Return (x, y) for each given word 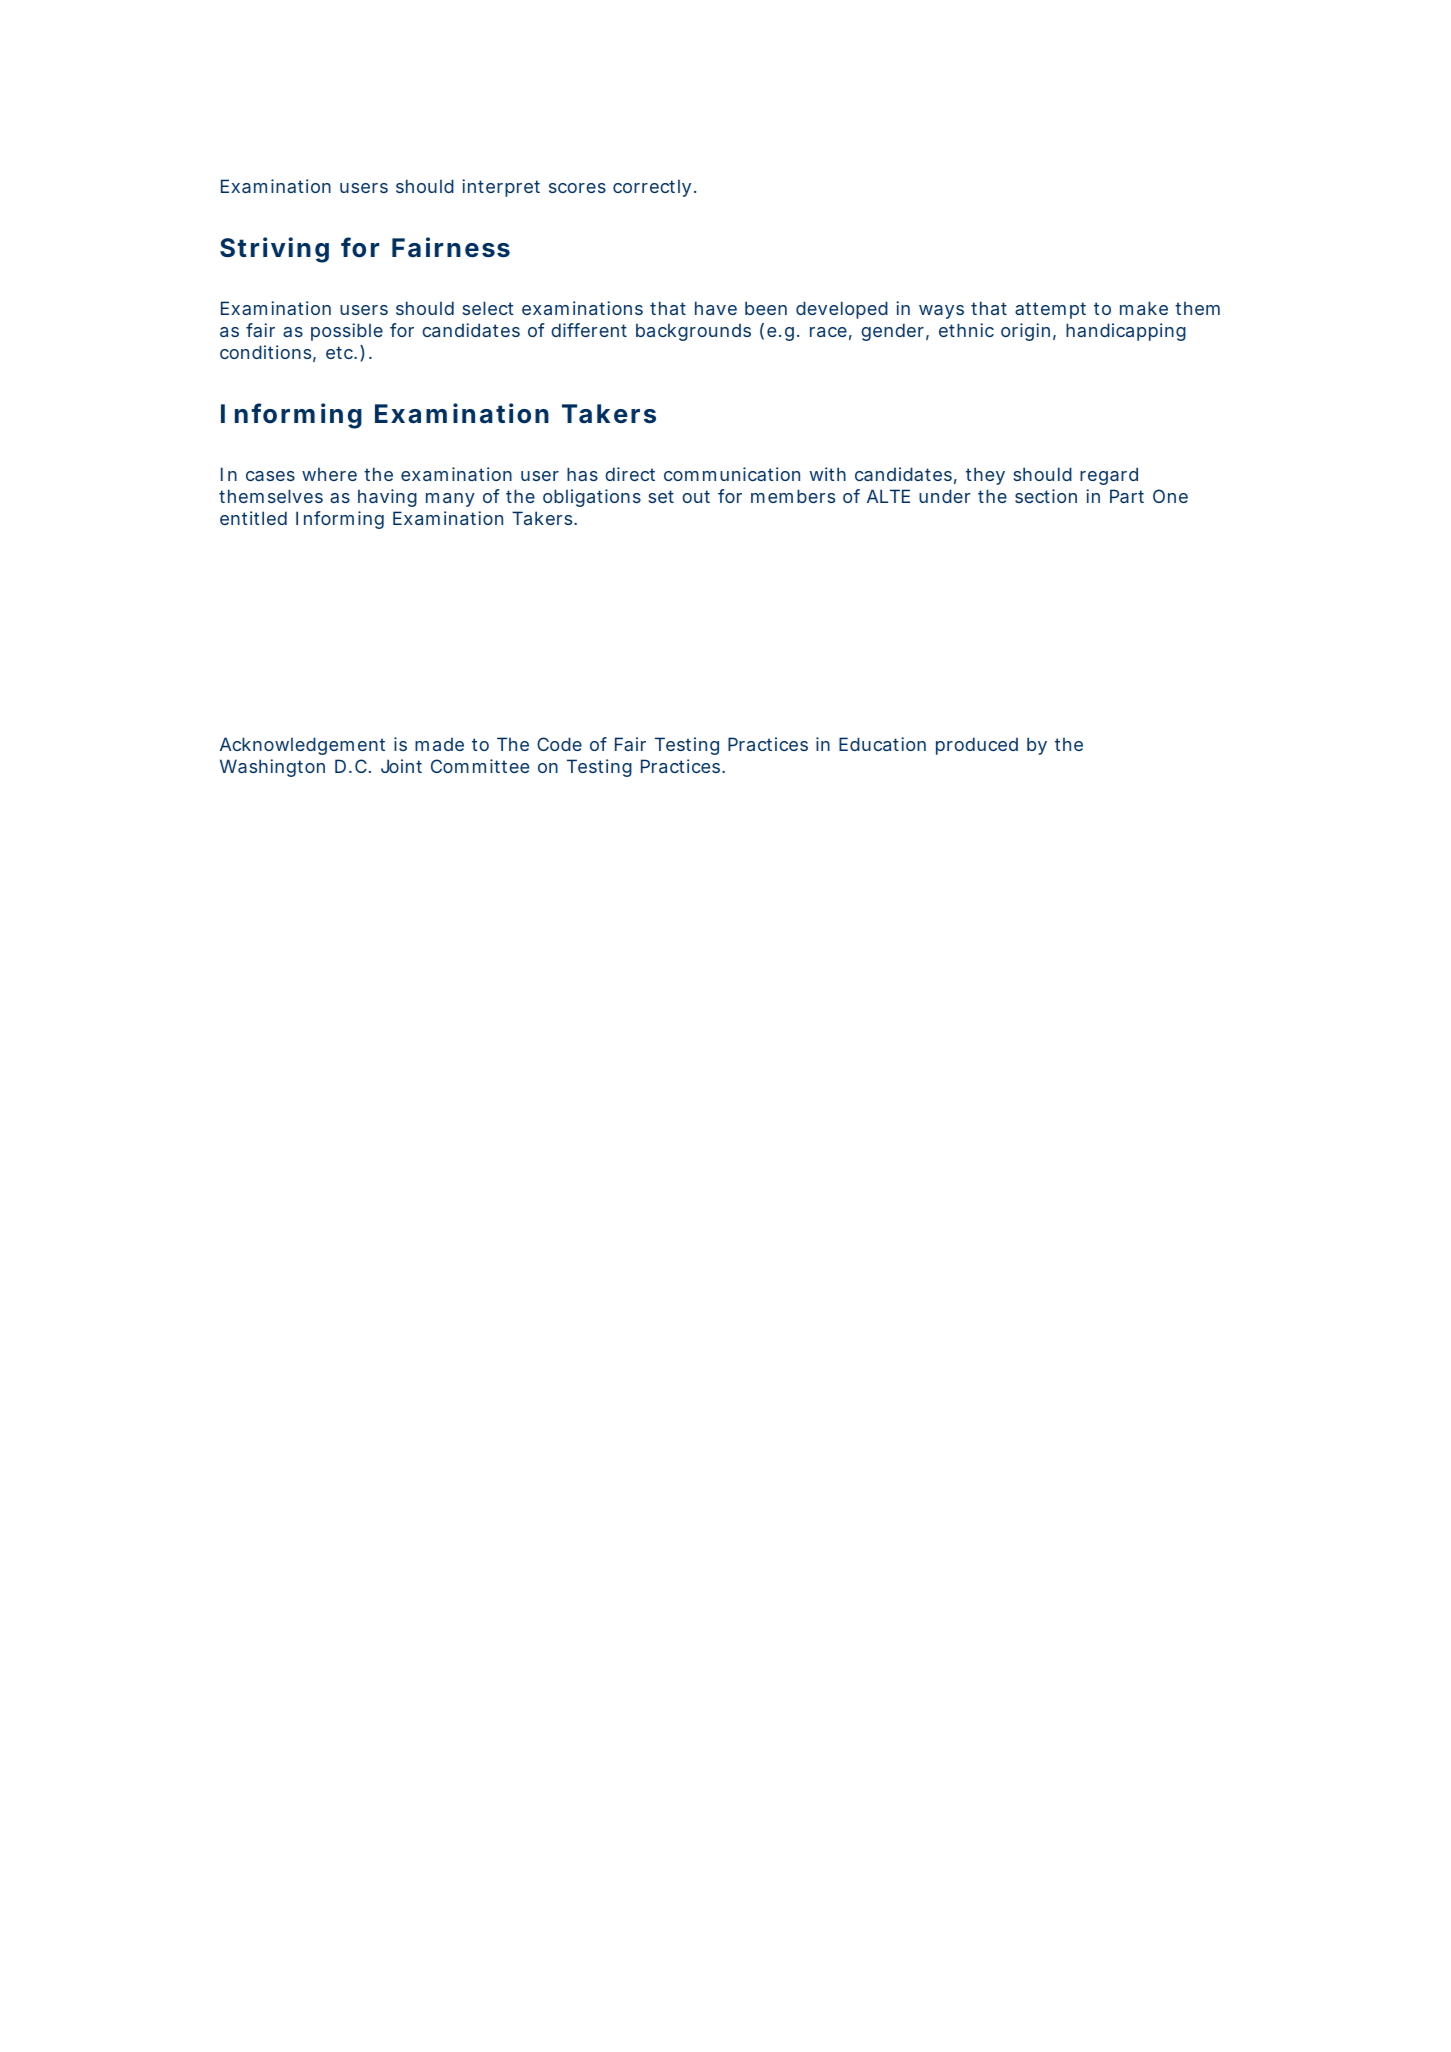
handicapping (1126, 332)
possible (347, 332)
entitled (253, 518)
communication (732, 474)
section (1046, 496)
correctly (654, 188)
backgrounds (693, 332)
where (329, 474)
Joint (401, 766)
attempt (1050, 310)
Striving (274, 250)
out (696, 496)
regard (1109, 476)
